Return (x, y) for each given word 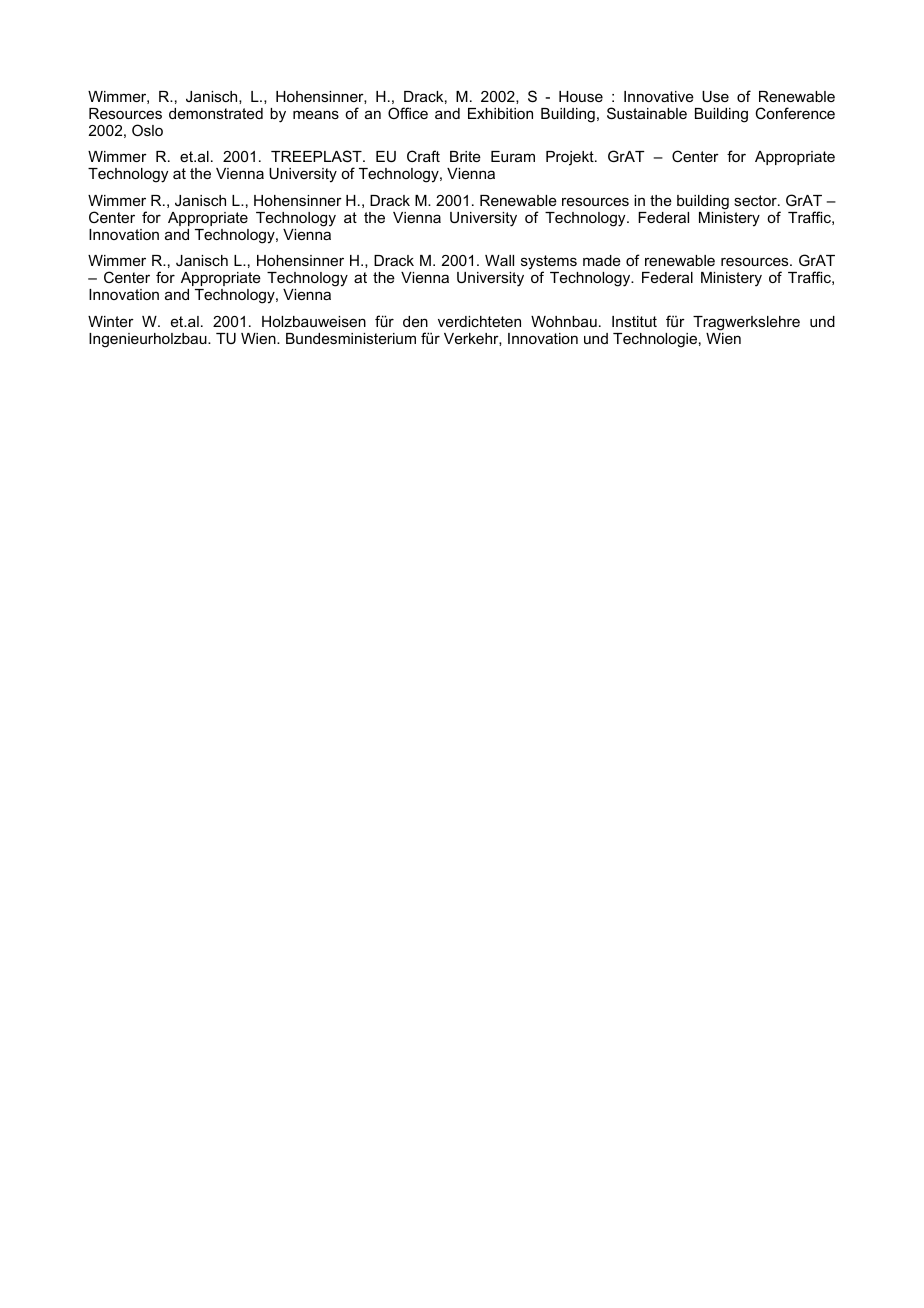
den (415, 321)
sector (756, 200)
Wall (499, 260)
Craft (423, 156)
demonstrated (216, 113)
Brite (465, 156)
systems (549, 263)
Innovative (659, 96)
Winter (111, 321)
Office (408, 113)
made (602, 260)
